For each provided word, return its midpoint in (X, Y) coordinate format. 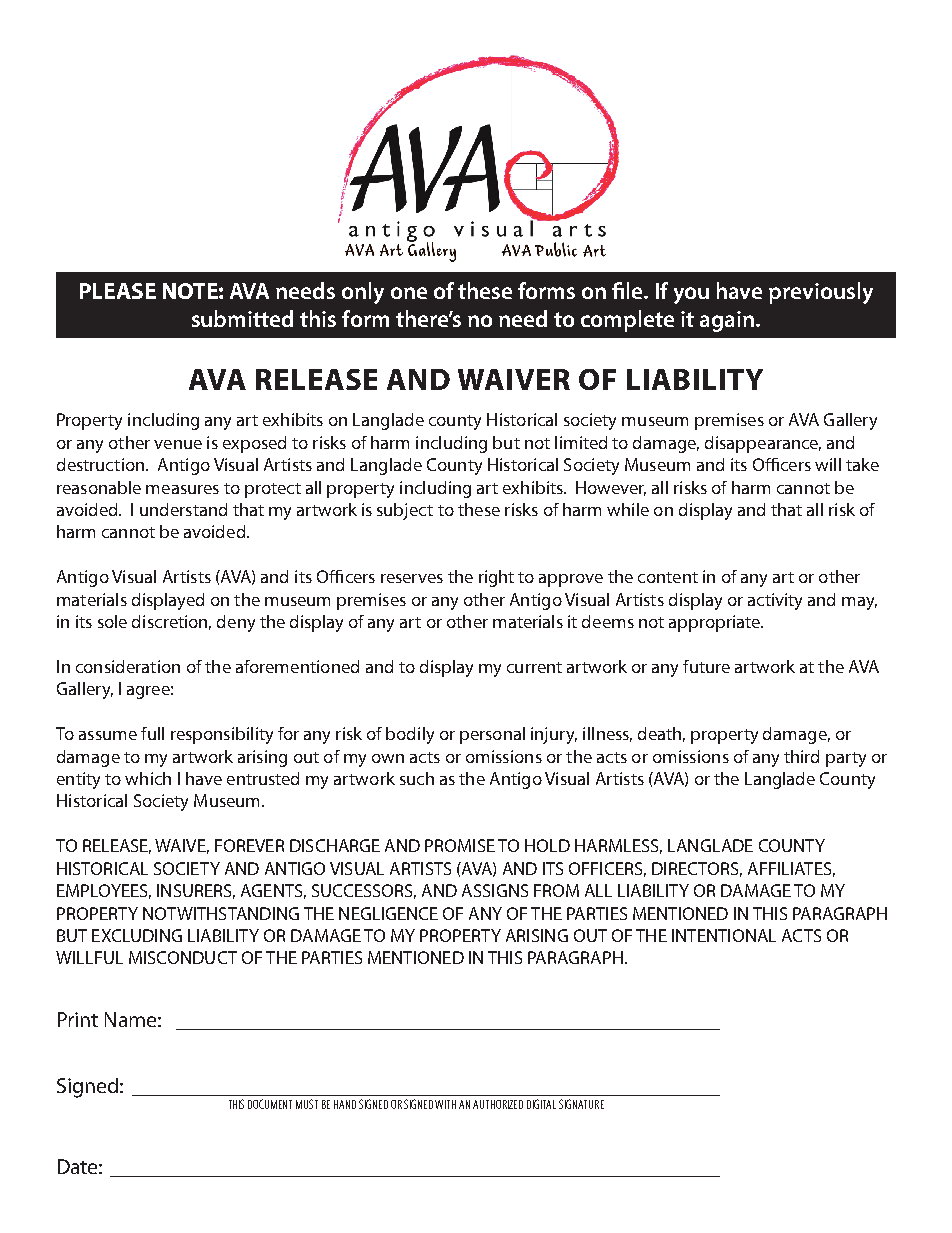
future (706, 666)
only (363, 293)
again (727, 321)
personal (492, 735)
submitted (242, 318)
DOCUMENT (270, 1104)
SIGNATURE (581, 1104)
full (152, 733)
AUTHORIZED (498, 1104)
